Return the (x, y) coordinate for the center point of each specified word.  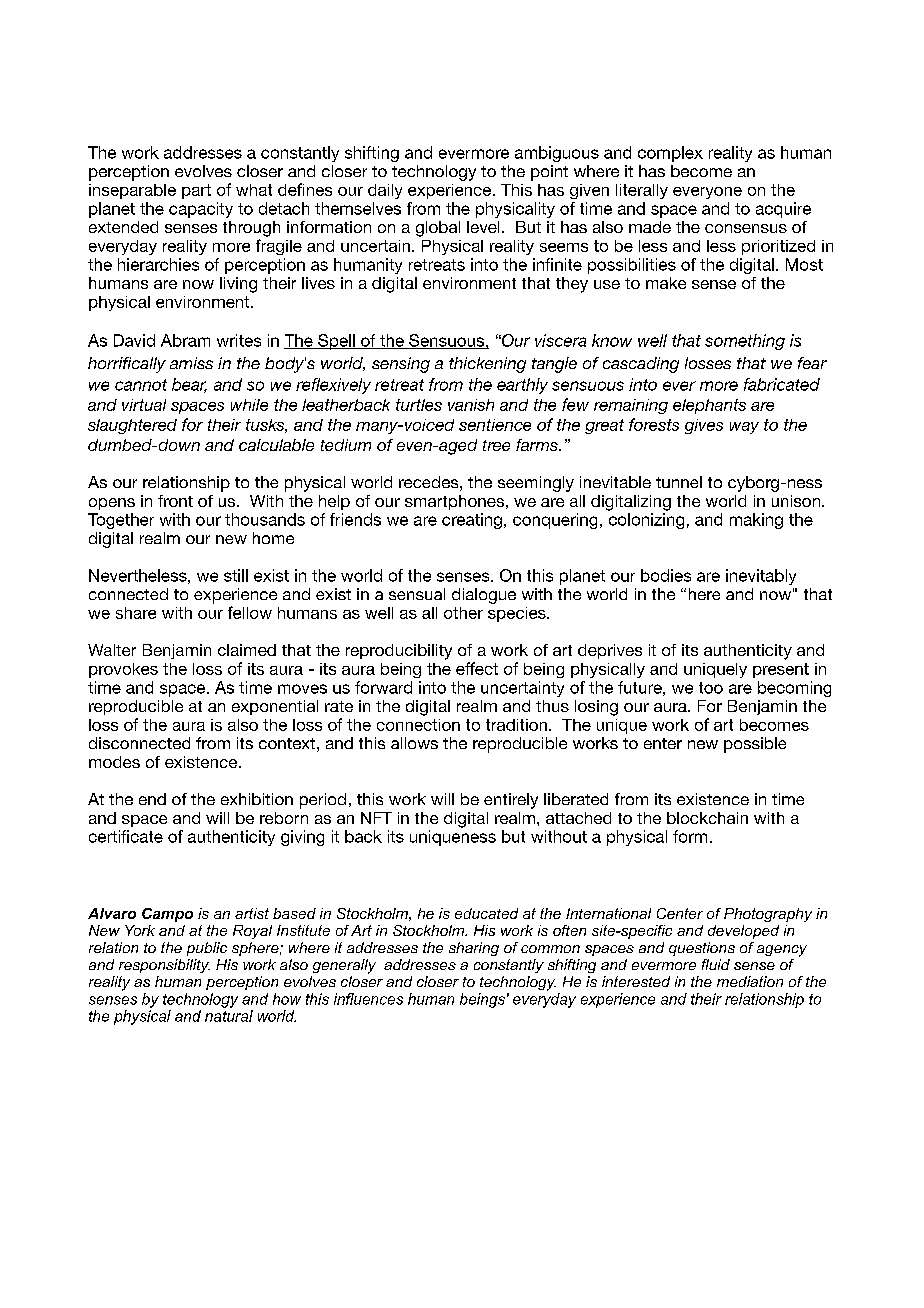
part (196, 191)
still (236, 575)
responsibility (164, 966)
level (483, 227)
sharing (474, 949)
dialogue (484, 596)
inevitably (761, 577)
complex (670, 154)
